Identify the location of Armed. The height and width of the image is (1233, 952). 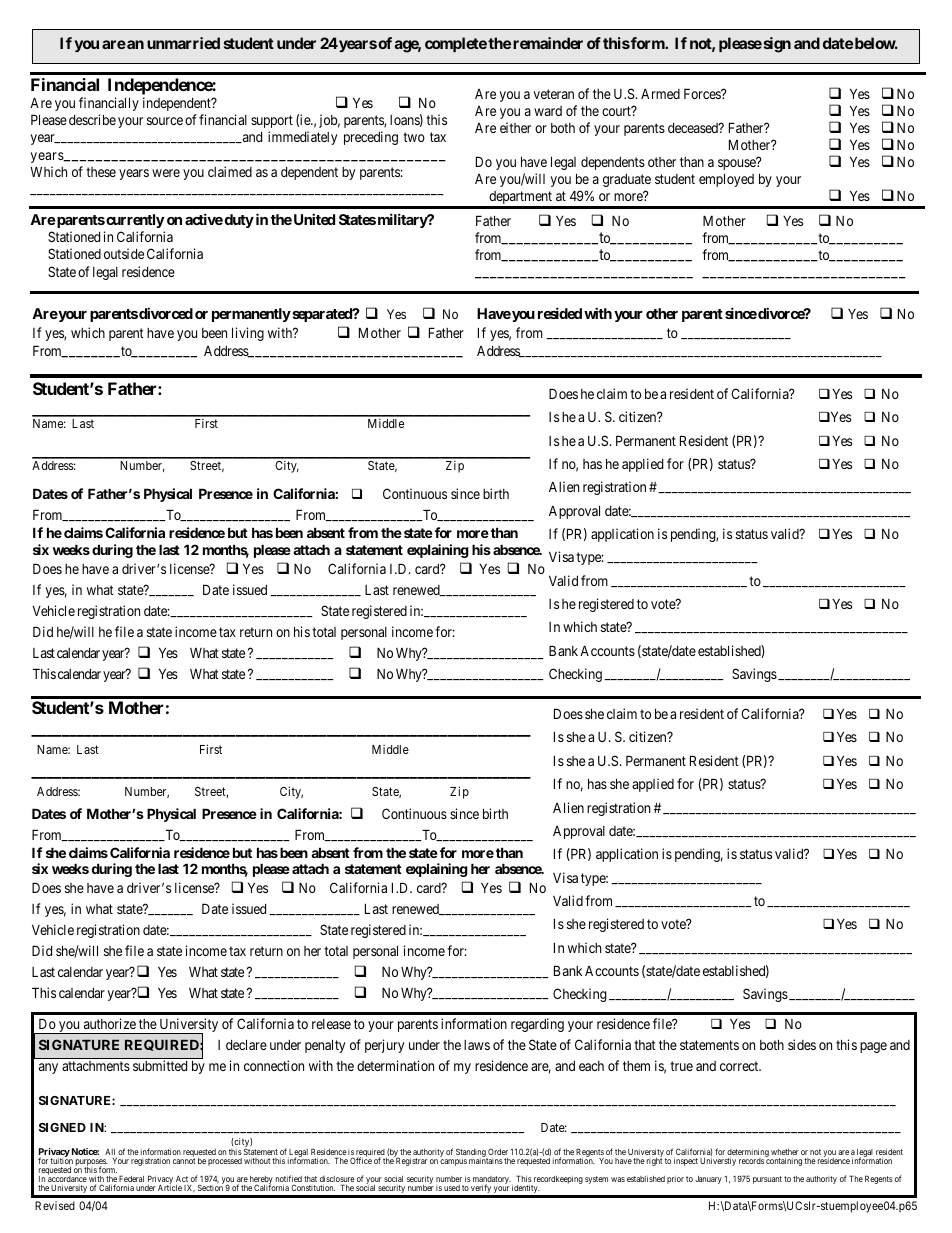
(660, 93).
